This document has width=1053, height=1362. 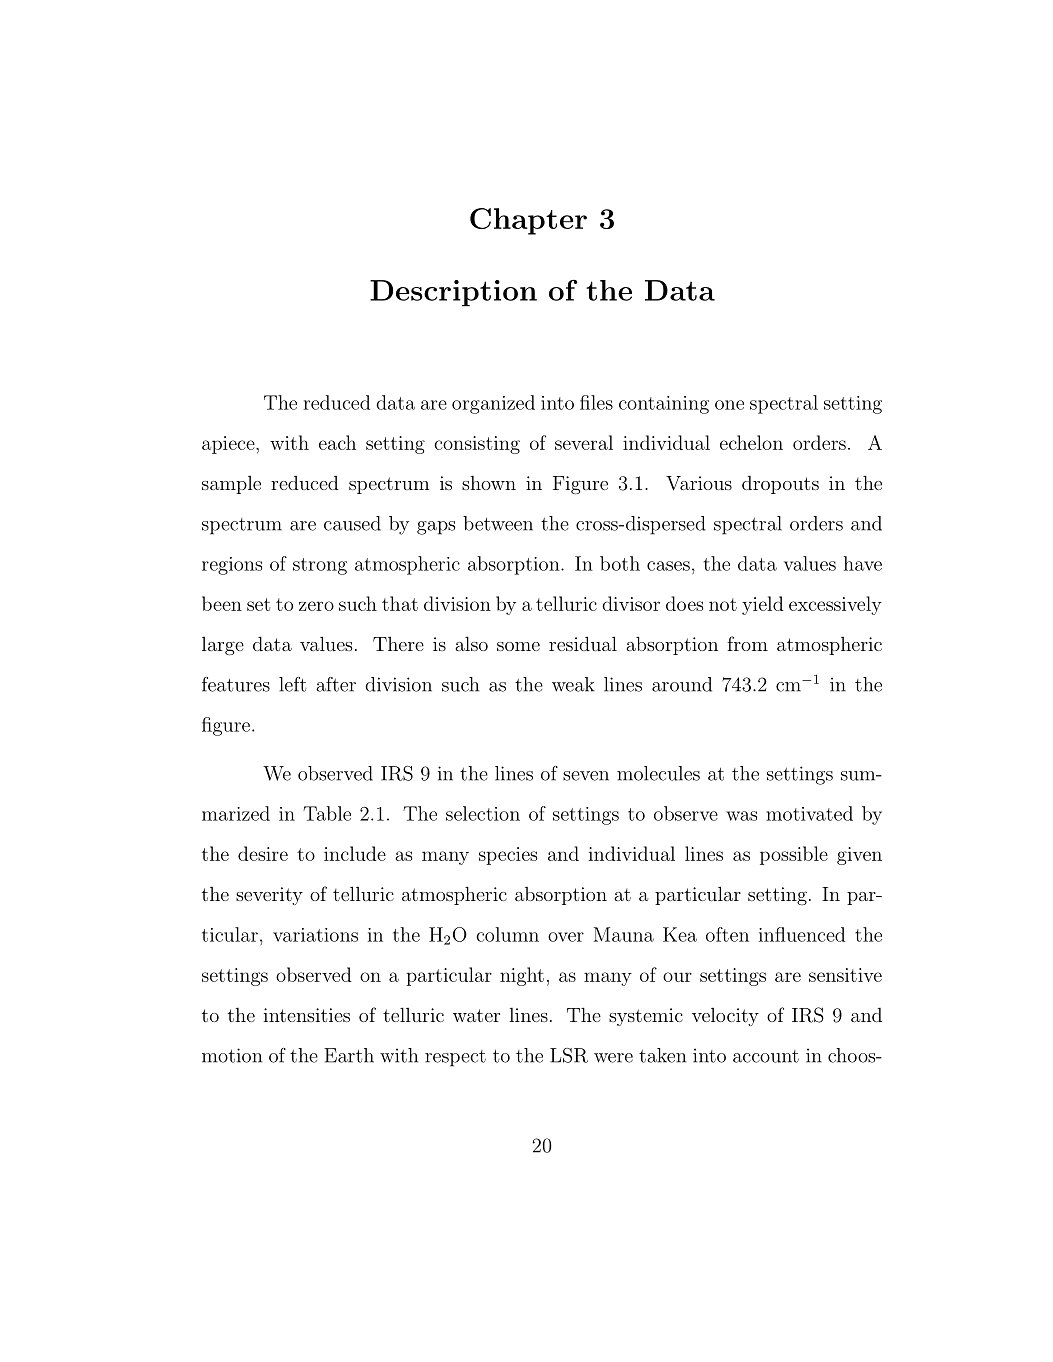 I want to click on Table, so click(x=327, y=813).
